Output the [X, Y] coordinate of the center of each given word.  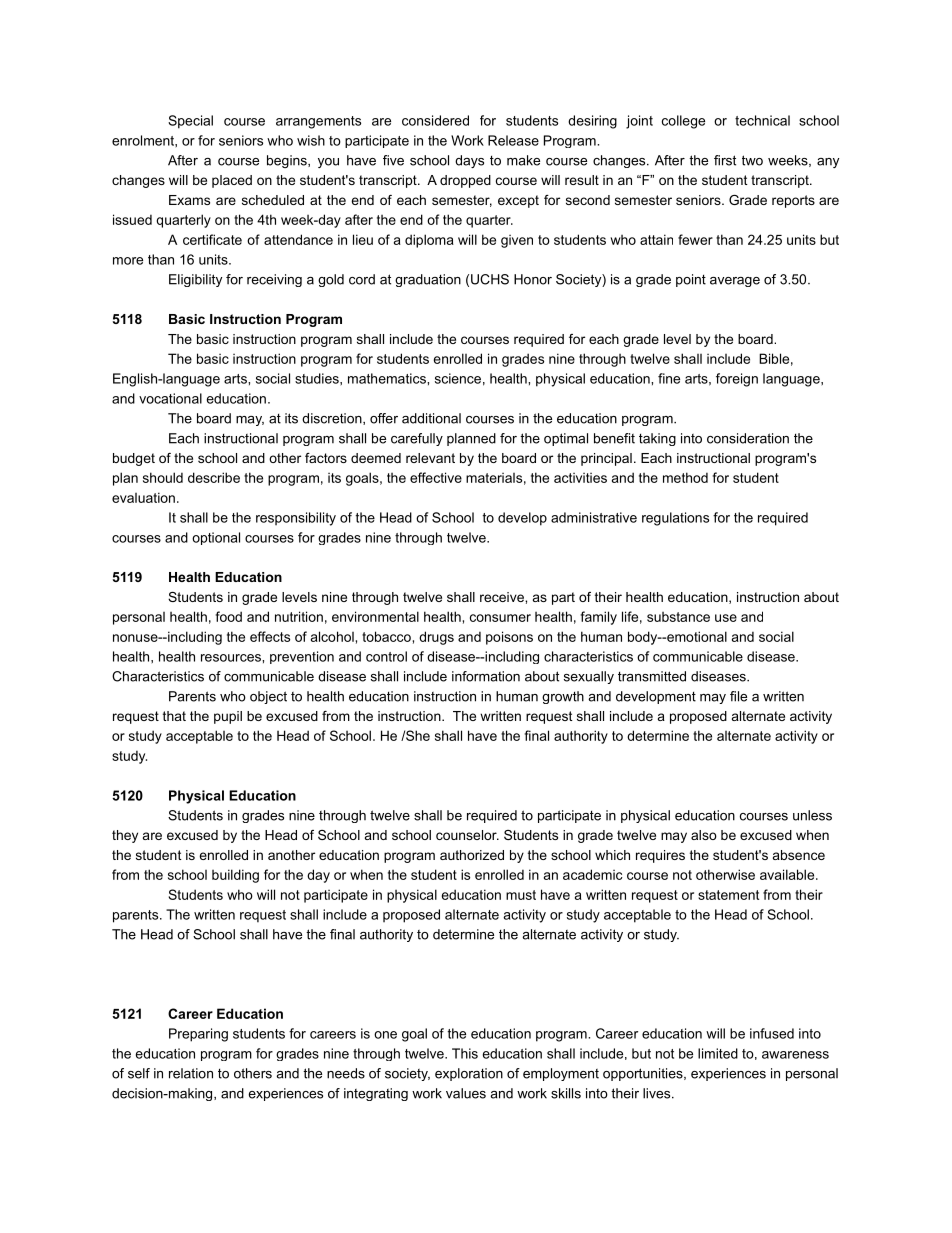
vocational [170, 398]
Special [190, 122]
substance [678, 617]
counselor [467, 835]
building [235, 876]
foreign [737, 380]
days [469, 161]
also [704, 835]
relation [191, 1073]
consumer [500, 618]
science [458, 378]
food [228, 616]
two [752, 160]
